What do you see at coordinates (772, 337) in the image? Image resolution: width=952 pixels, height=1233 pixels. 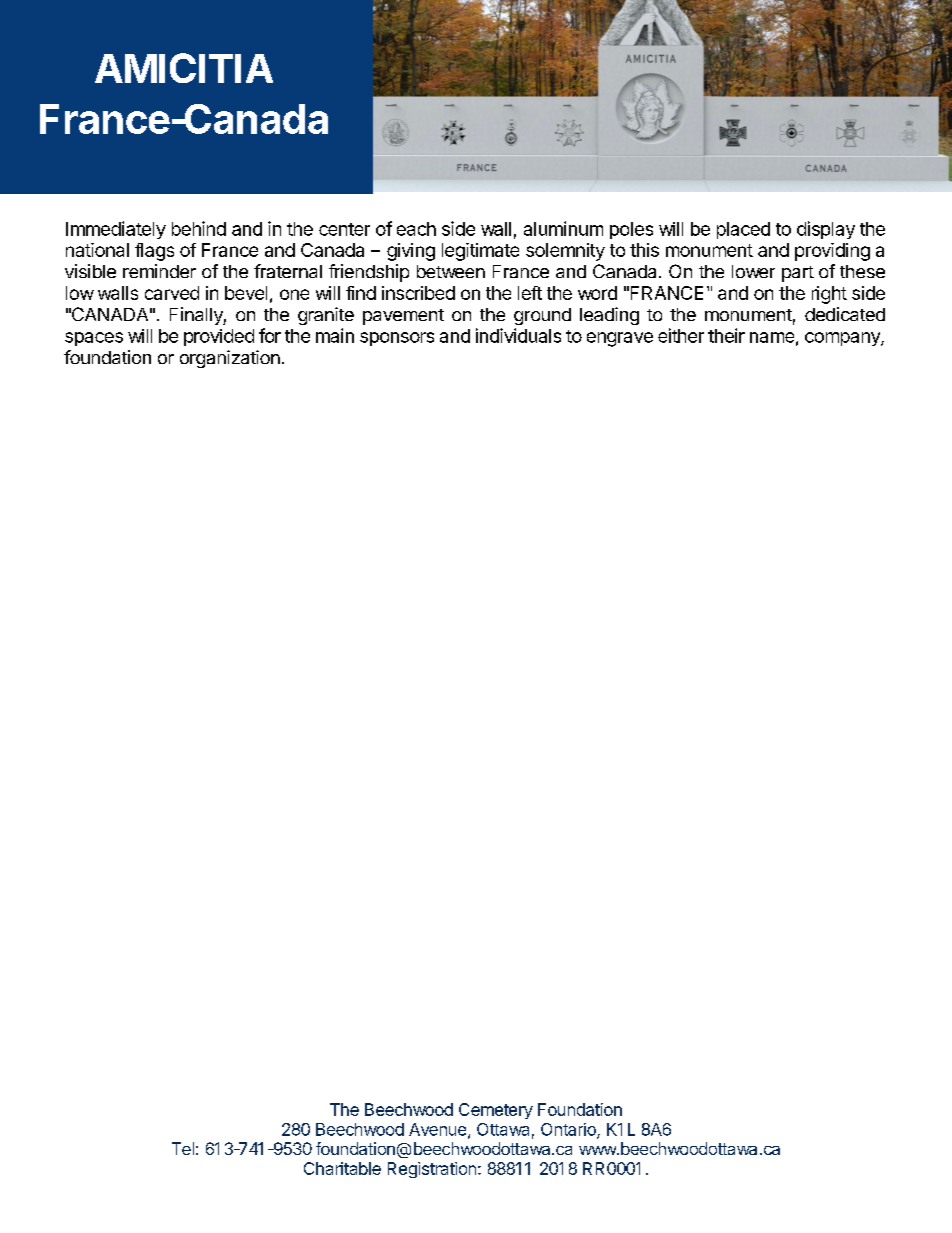 I see `name` at bounding box center [772, 337].
